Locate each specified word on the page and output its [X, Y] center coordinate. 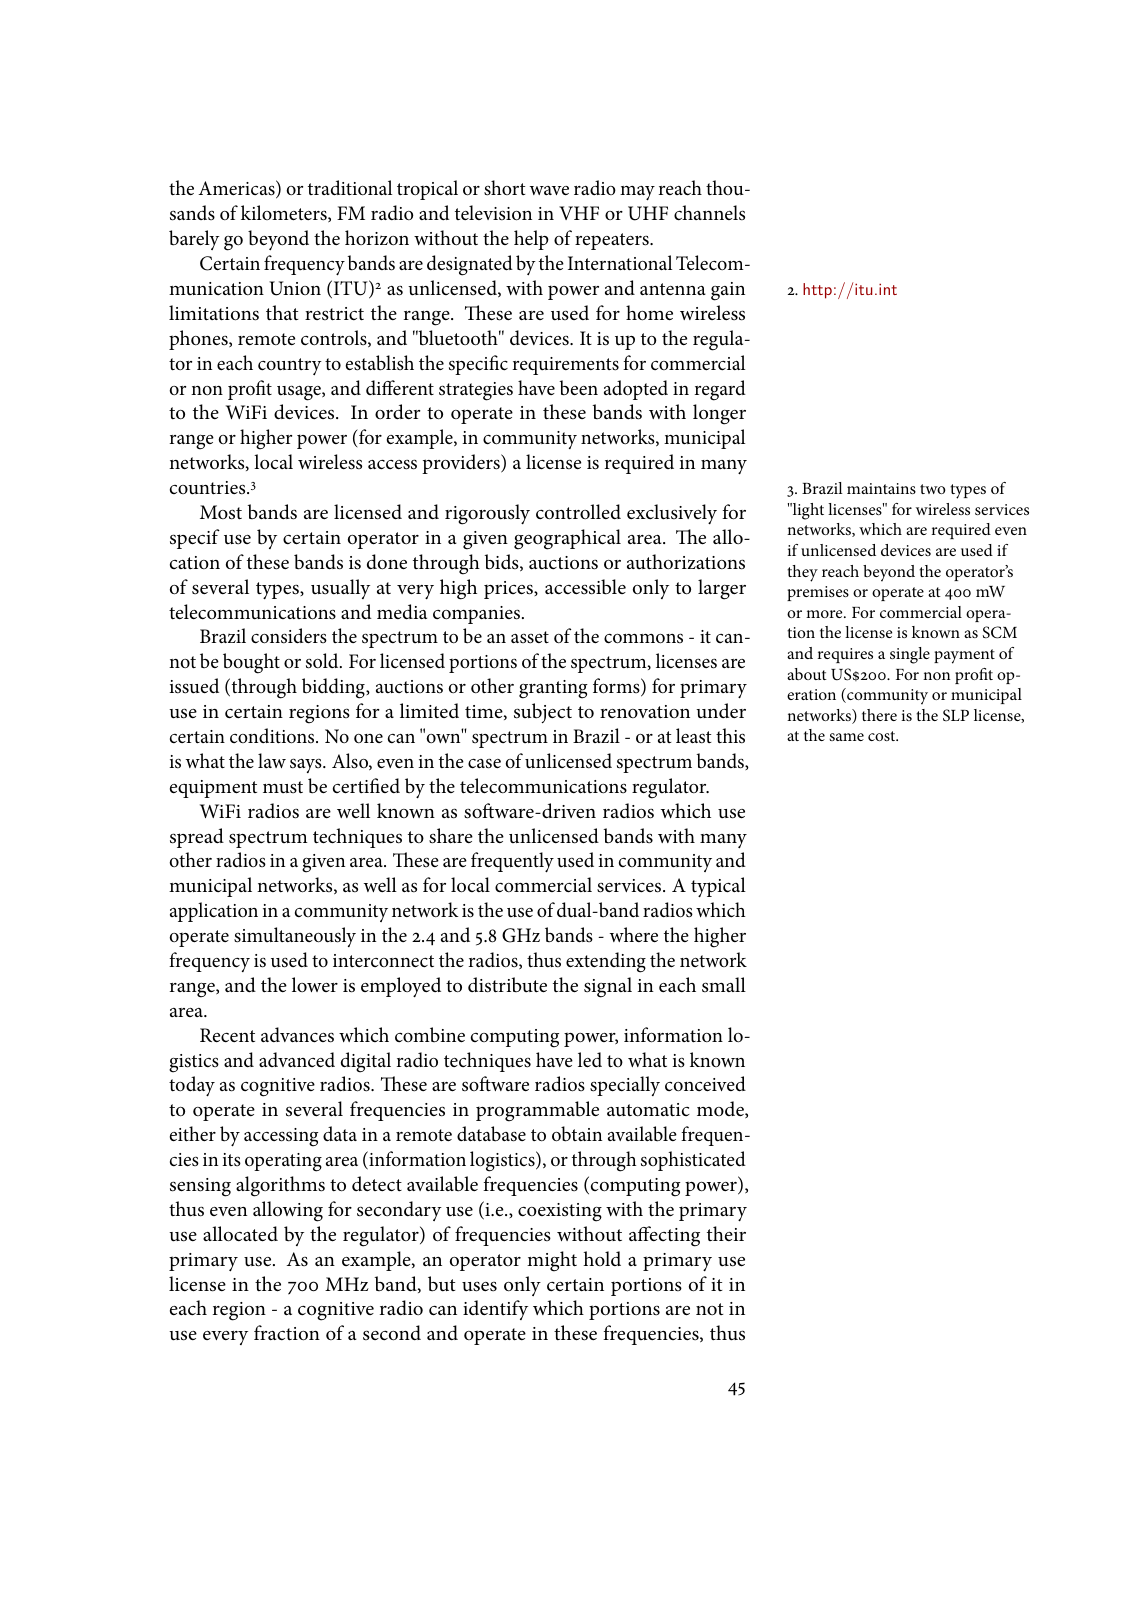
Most [221, 512]
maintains [881, 488]
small [724, 985]
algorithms [280, 1186]
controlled [578, 512]
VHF [579, 213]
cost [883, 736]
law [272, 760]
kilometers [285, 213]
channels [709, 213]
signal [608, 987]
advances [297, 1035]
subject [543, 713]
